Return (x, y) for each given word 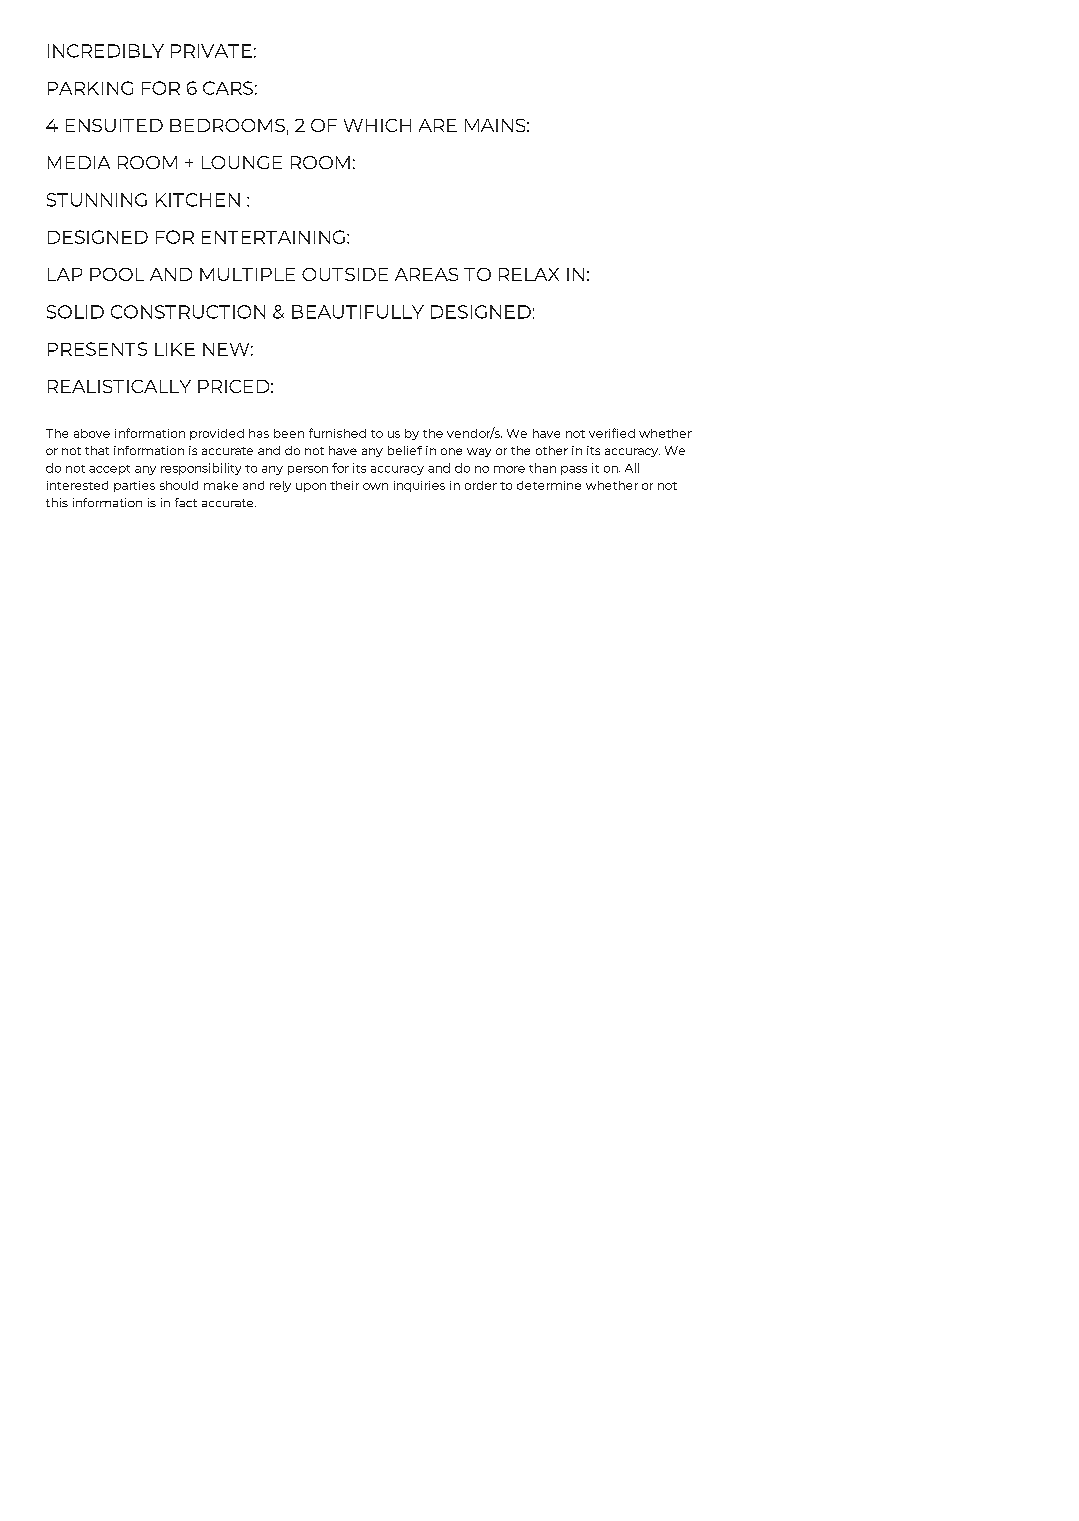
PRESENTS (97, 349)
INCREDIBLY (106, 51)
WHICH (377, 125)
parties (134, 486)
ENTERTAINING (273, 237)
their (344, 485)
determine (549, 485)
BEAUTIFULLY (358, 312)
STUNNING (97, 200)
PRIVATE (211, 51)
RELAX (529, 274)
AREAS (426, 274)
